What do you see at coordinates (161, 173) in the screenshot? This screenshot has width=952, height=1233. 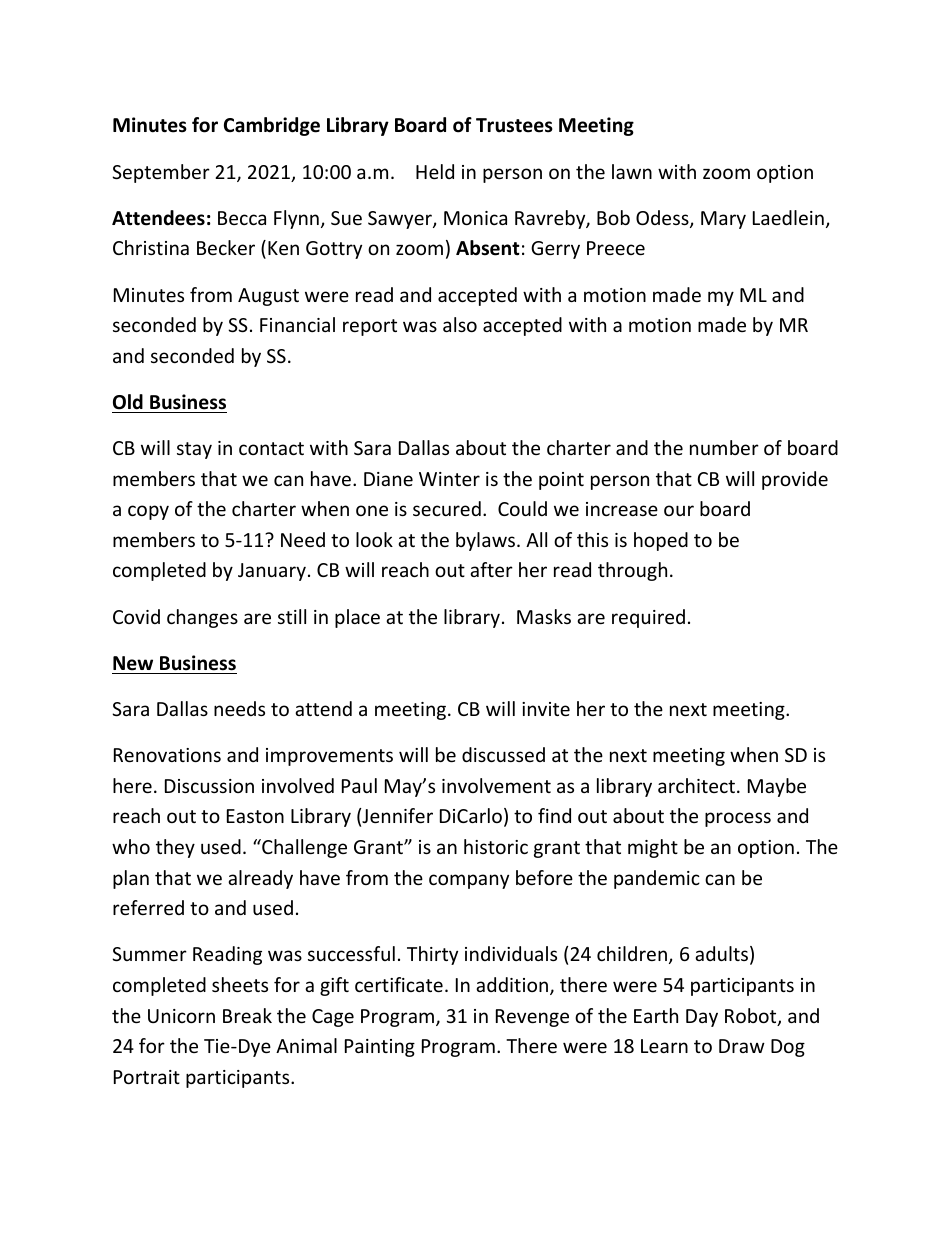 I see `September` at bounding box center [161, 173].
